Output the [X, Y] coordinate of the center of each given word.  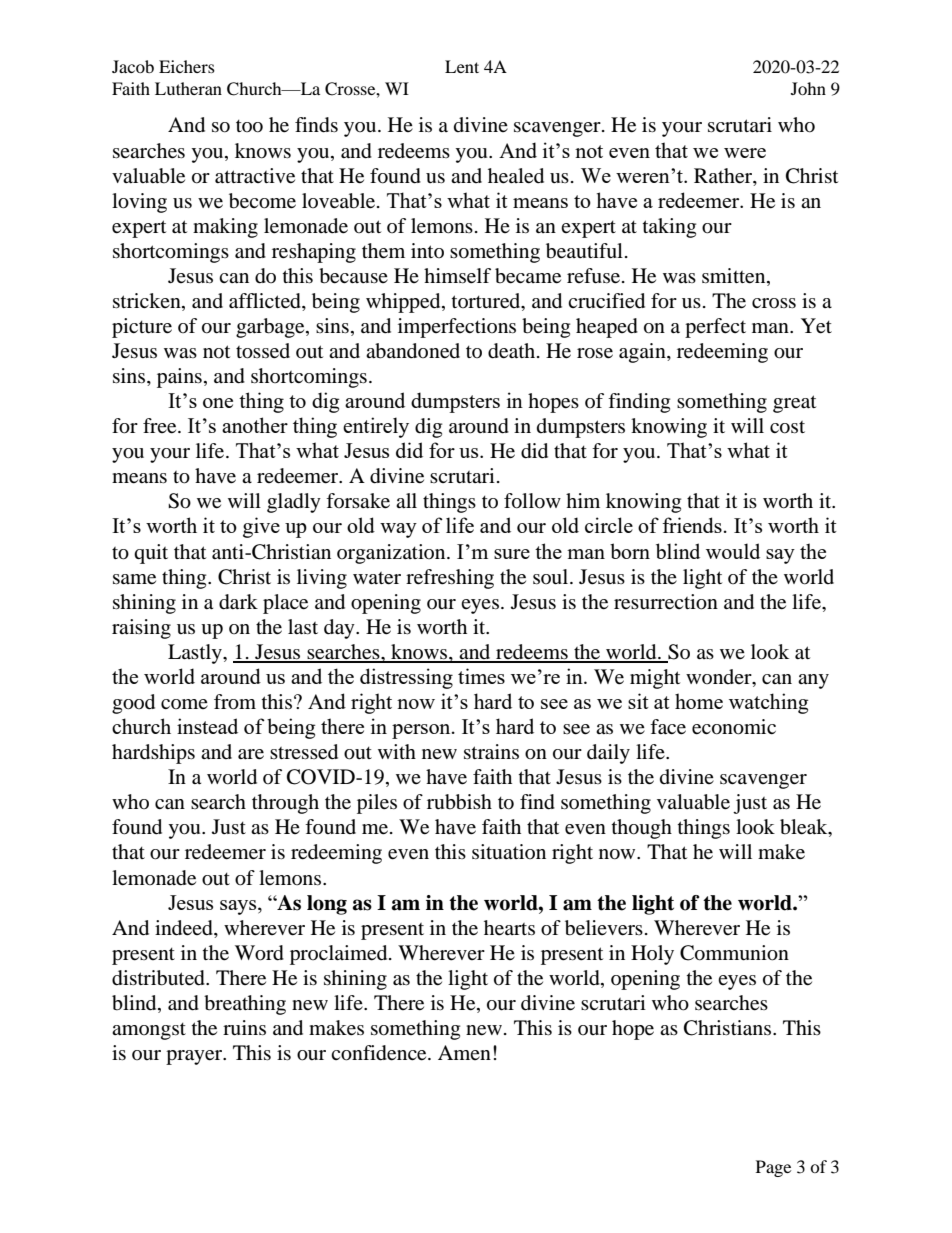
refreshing [450, 579]
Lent [462, 66]
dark [238, 602]
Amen [464, 1052]
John [808, 88]
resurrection [666, 602]
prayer [195, 1057]
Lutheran [188, 88]
